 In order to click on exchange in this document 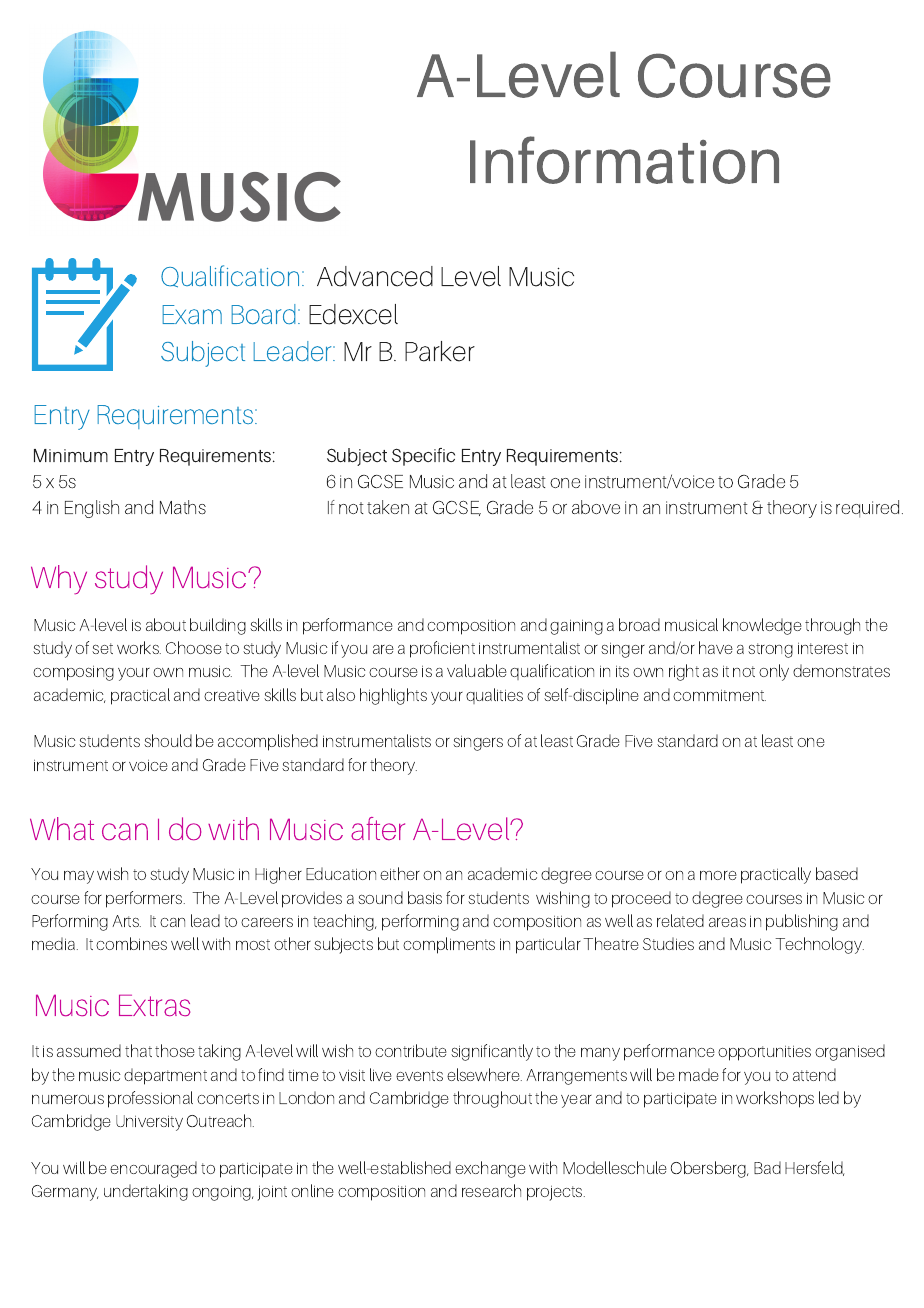, I will do `click(490, 1169)`.
